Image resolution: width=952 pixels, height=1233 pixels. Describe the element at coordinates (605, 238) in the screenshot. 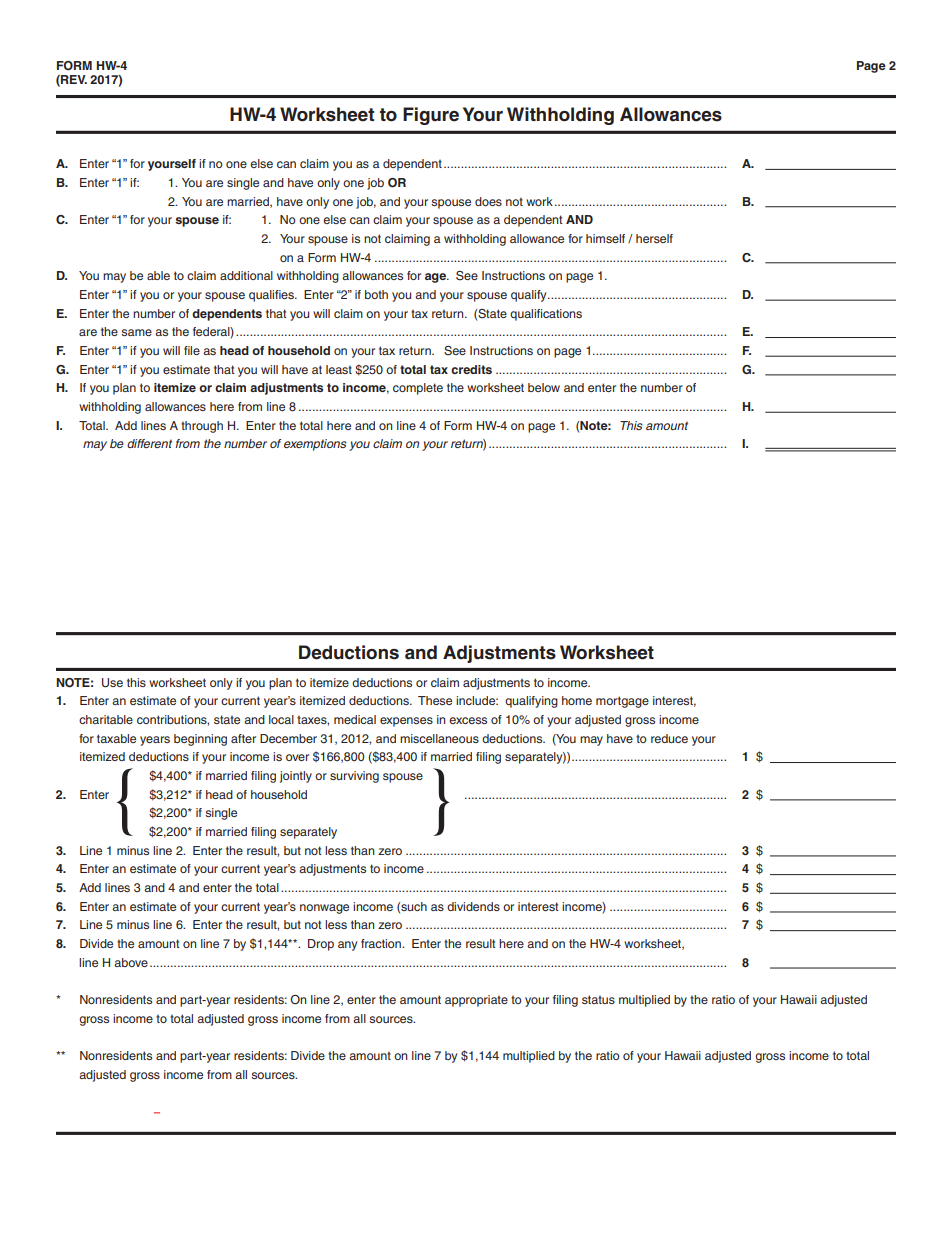

I see `himself` at that location.
